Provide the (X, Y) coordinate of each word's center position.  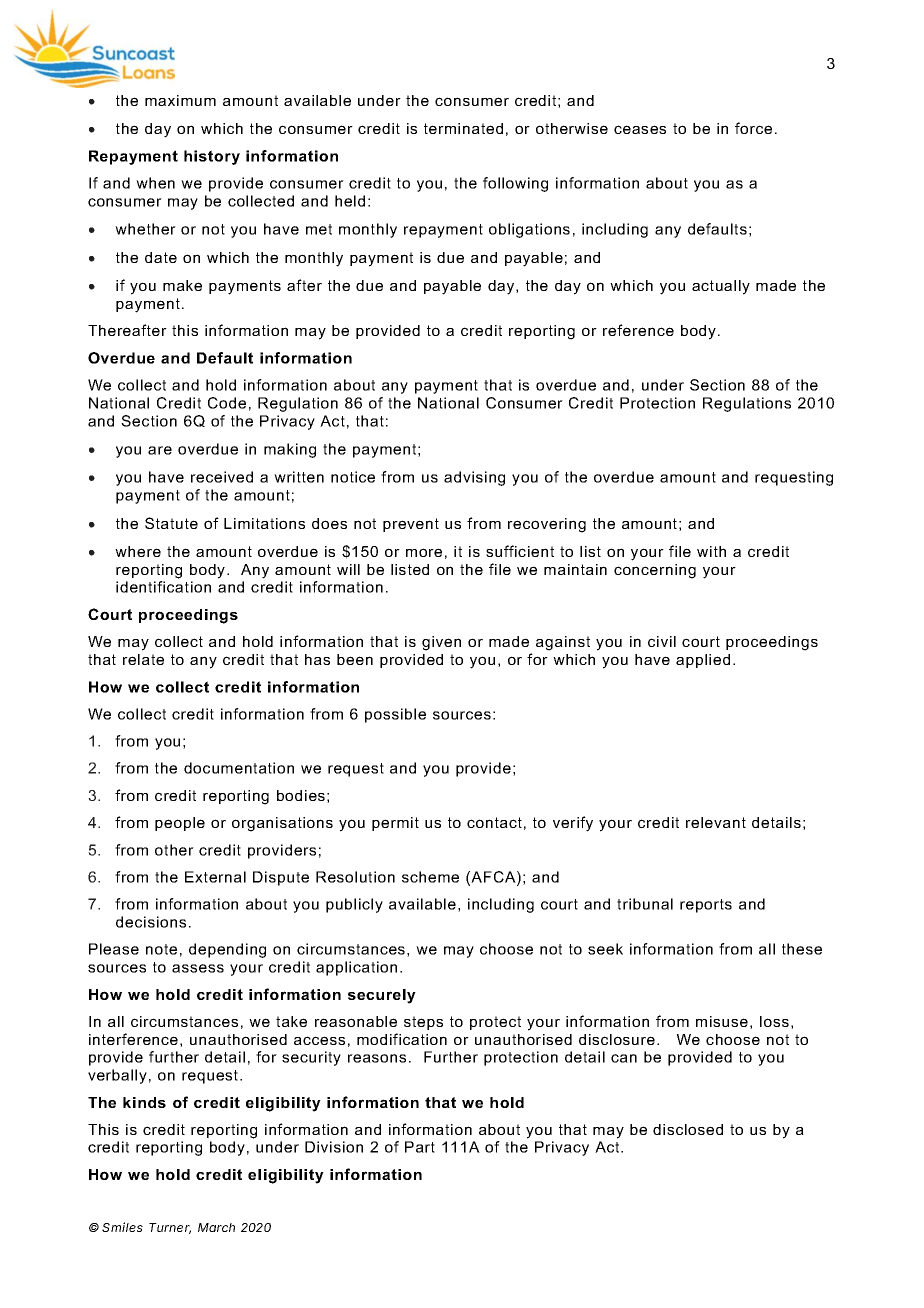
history (212, 157)
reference (638, 330)
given (441, 643)
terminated (463, 128)
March (216, 1227)
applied (703, 661)
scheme (430, 877)
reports (706, 906)
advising (474, 478)
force (753, 128)
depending (227, 950)
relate (143, 659)
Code (227, 403)
